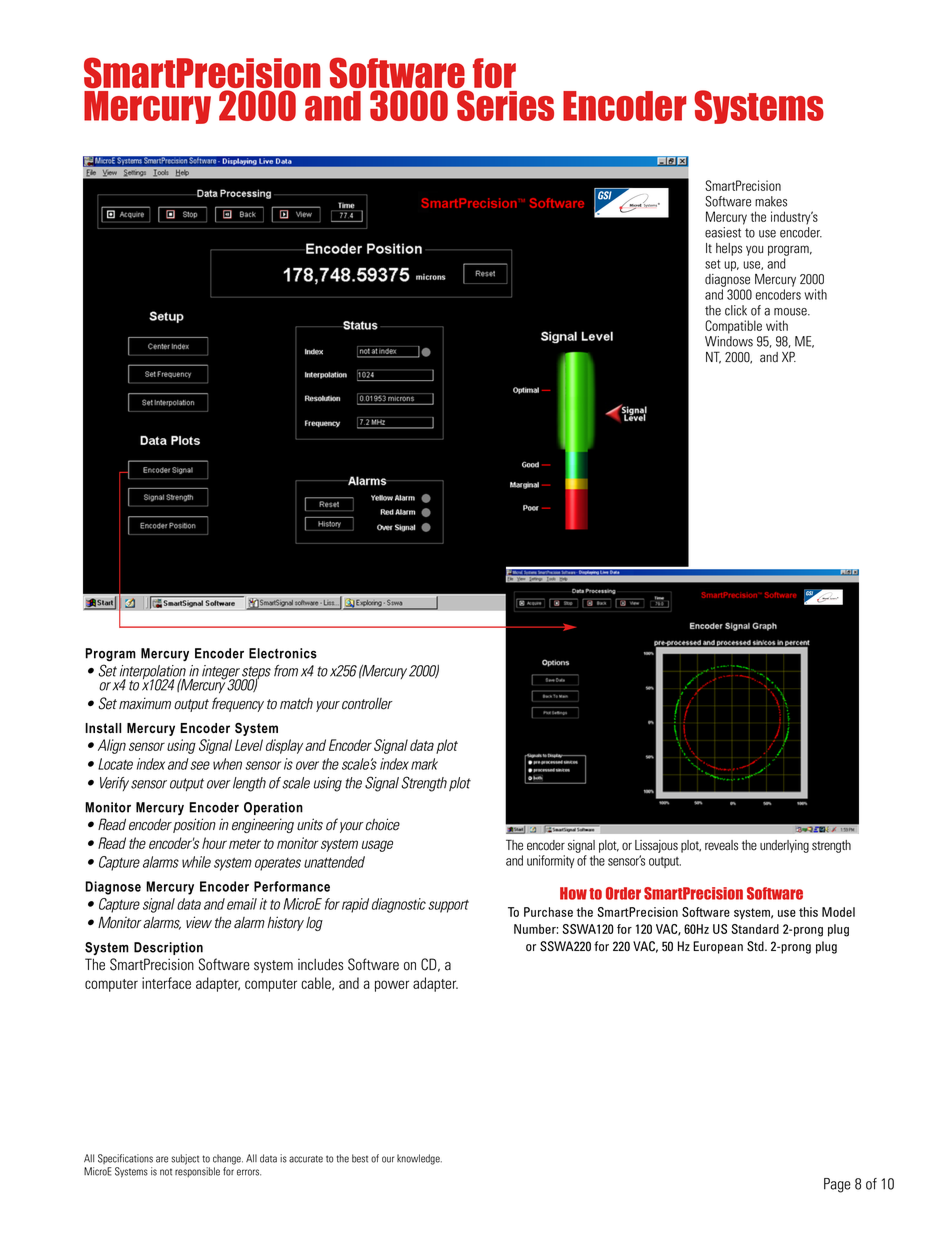 Image resolution: width=952 pixels, height=1233 pixels. What do you see at coordinates (283, 653) in the page?
I see `Electronics` at bounding box center [283, 653].
